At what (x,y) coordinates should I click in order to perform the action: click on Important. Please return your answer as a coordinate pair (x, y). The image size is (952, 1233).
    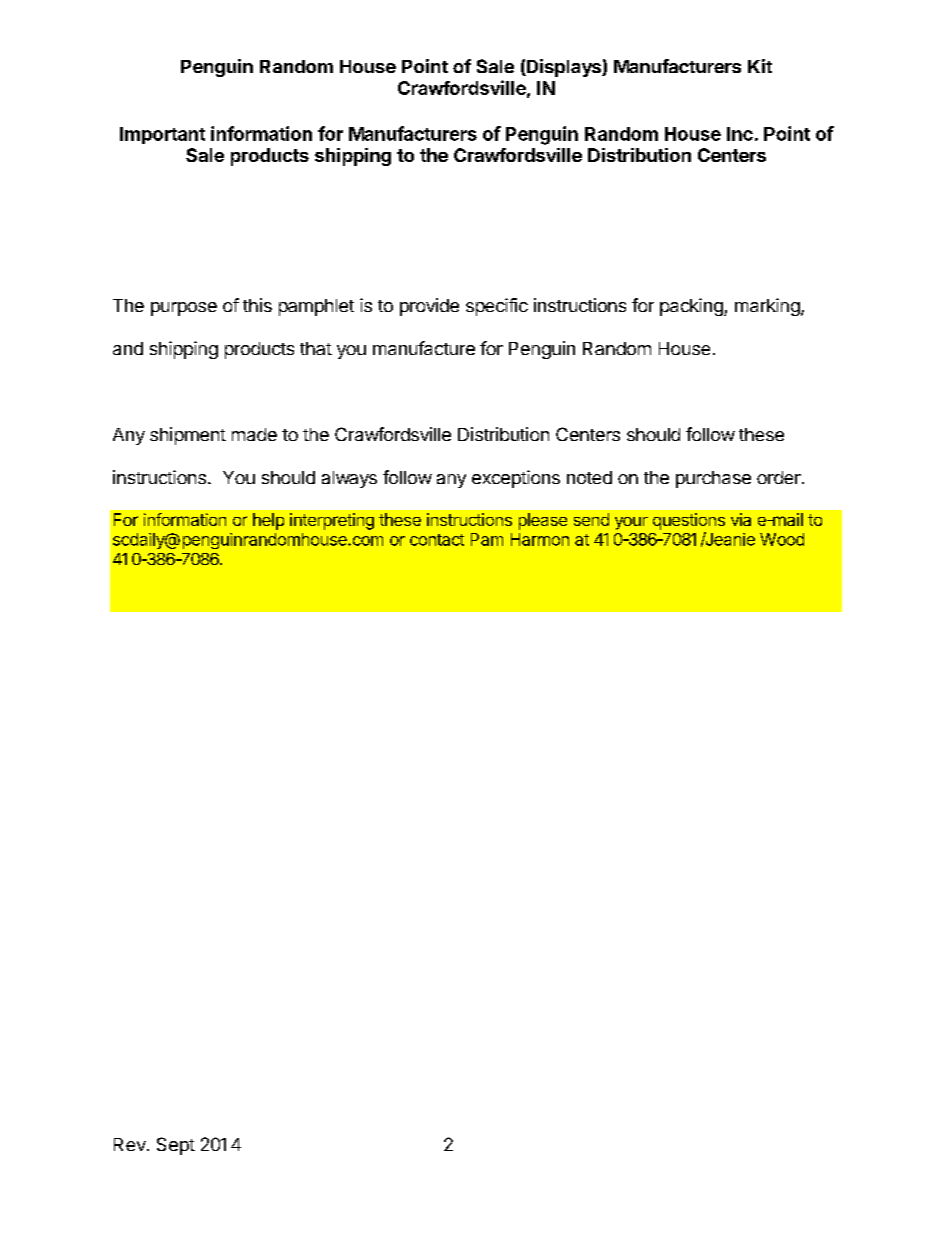
    Looking at the image, I should click on (162, 135).
